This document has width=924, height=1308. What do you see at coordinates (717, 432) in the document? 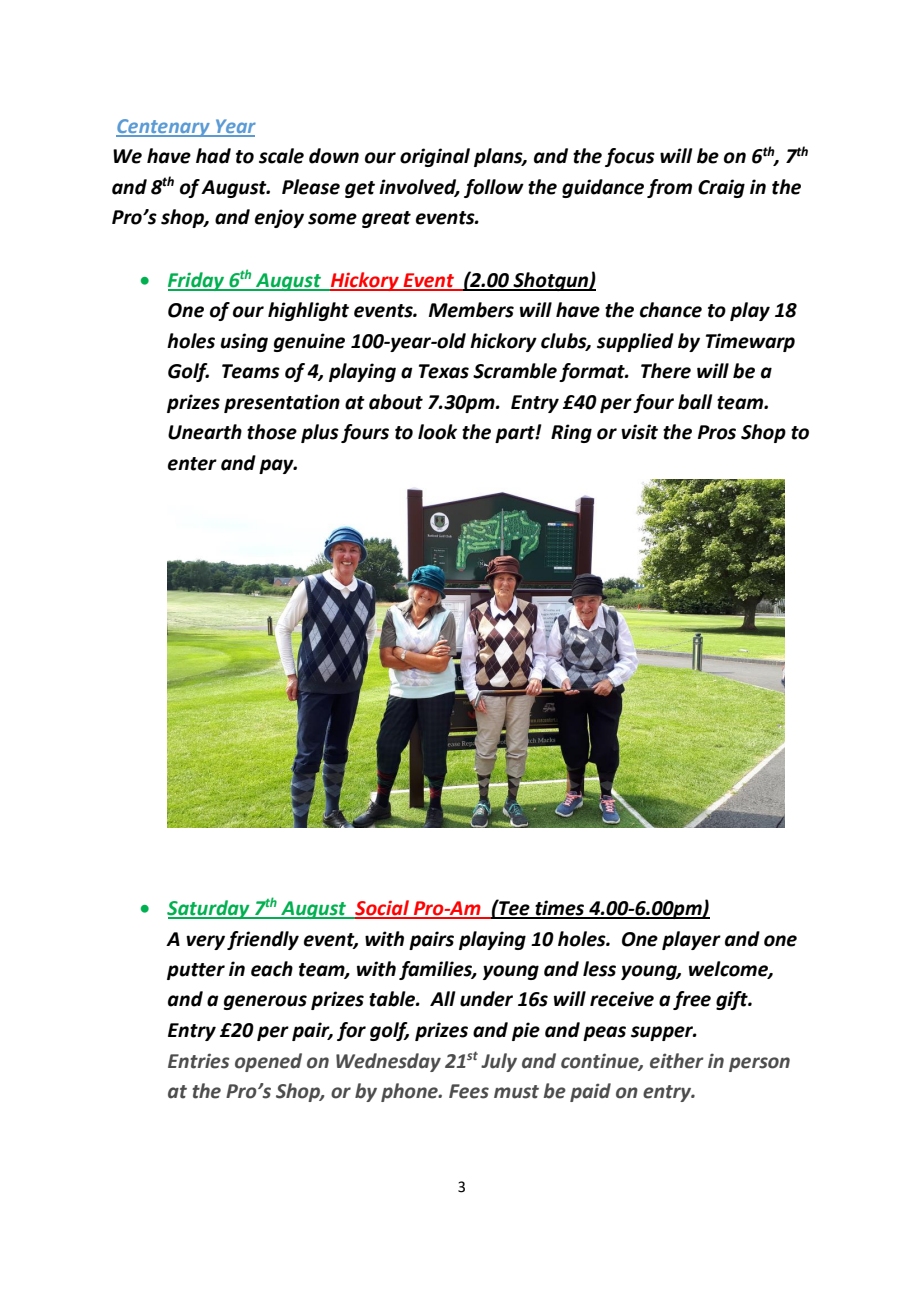
I see `Pros` at bounding box center [717, 432].
